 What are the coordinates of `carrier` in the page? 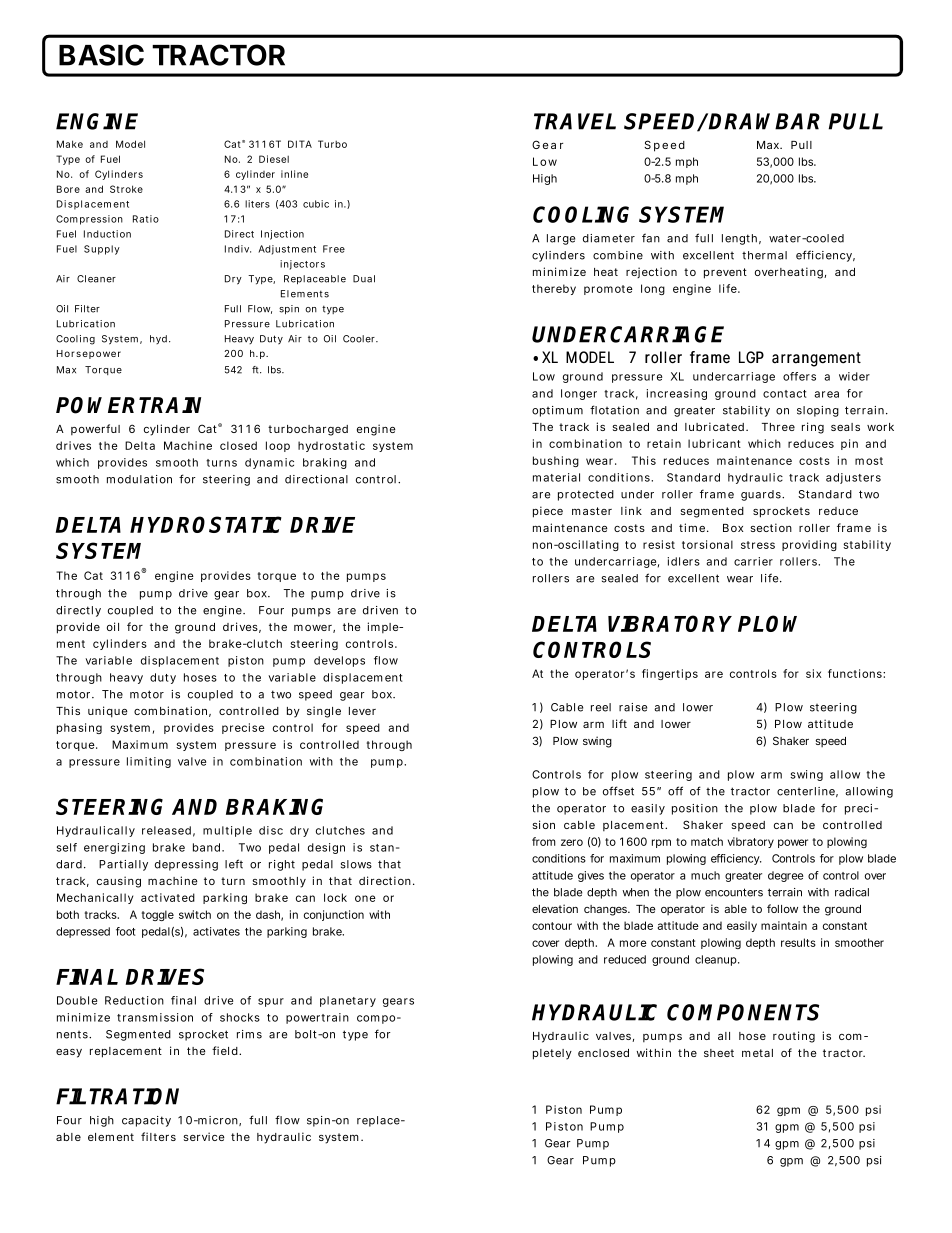 It's located at (753, 561).
